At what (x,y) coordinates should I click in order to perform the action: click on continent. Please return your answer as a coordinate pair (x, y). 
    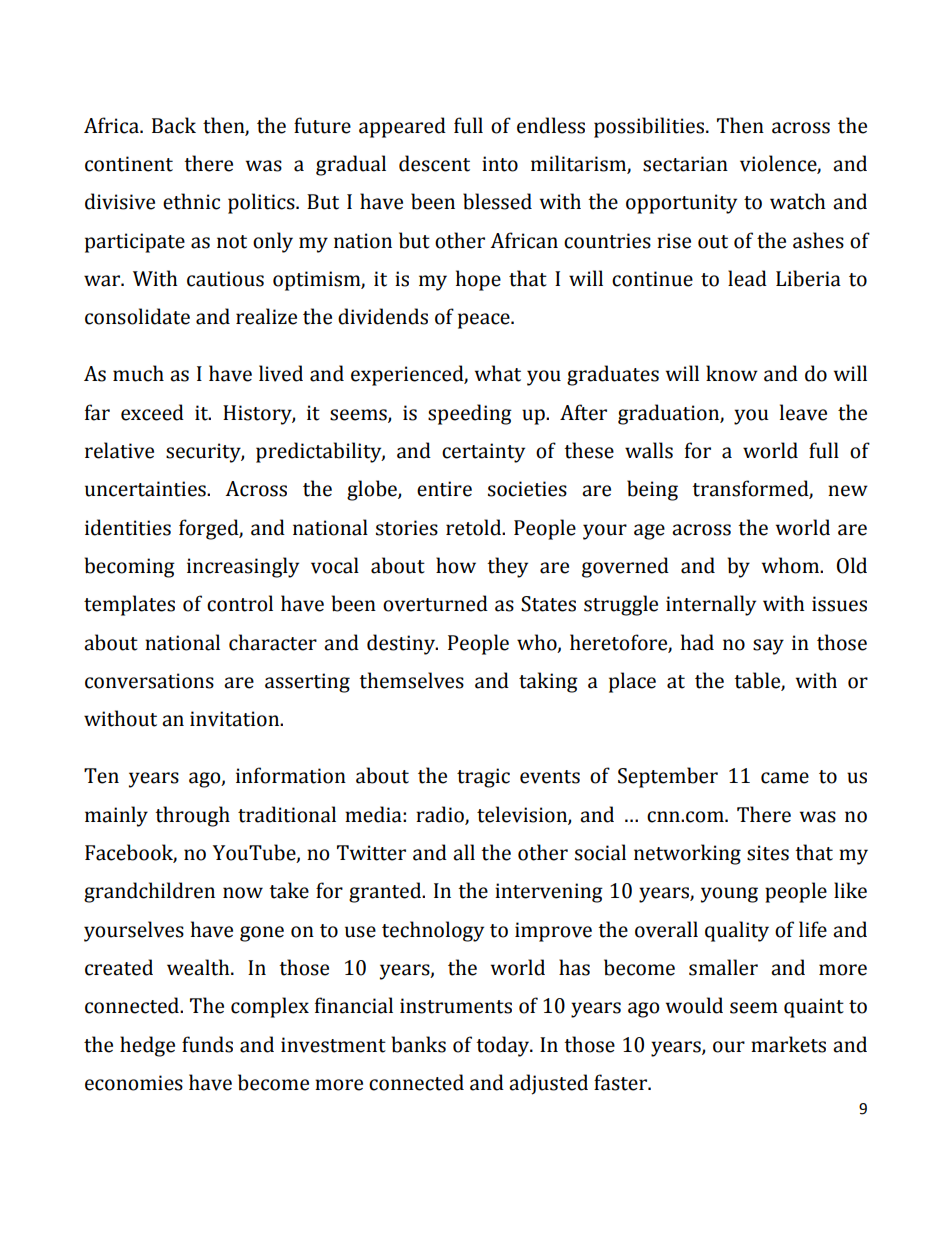
    Looking at the image, I should click on (129, 164).
